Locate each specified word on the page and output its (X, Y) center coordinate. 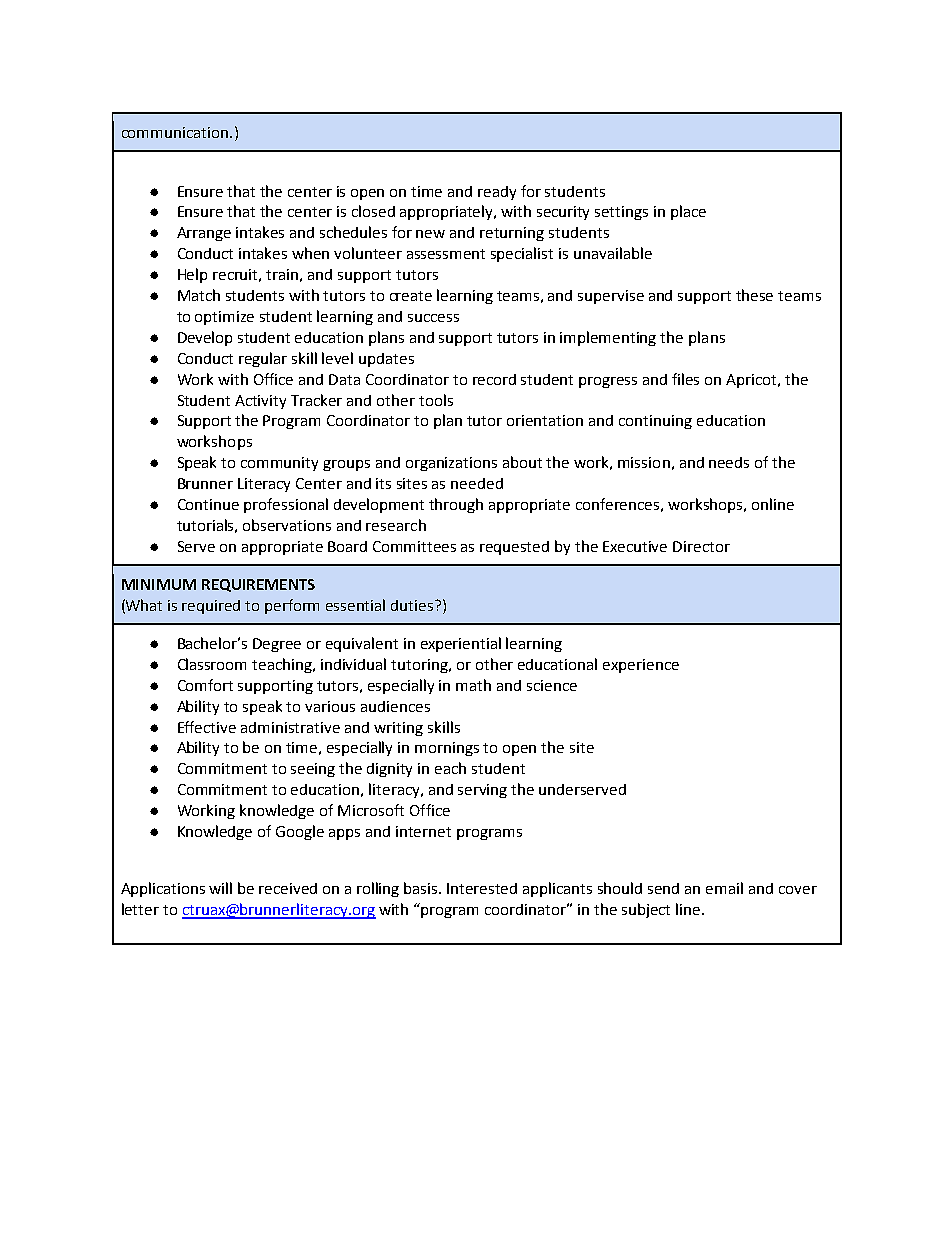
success (433, 318)
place (688, 212)
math (473, 685)
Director (701, 546)
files (685, 379)
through (456, 505)
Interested (482, 888)
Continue (208, 504)
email (724, 888)
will (220, 888)
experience (641, 666)
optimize (224, 318)
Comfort (205, 685)
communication (176, 132)
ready (497, 193)
